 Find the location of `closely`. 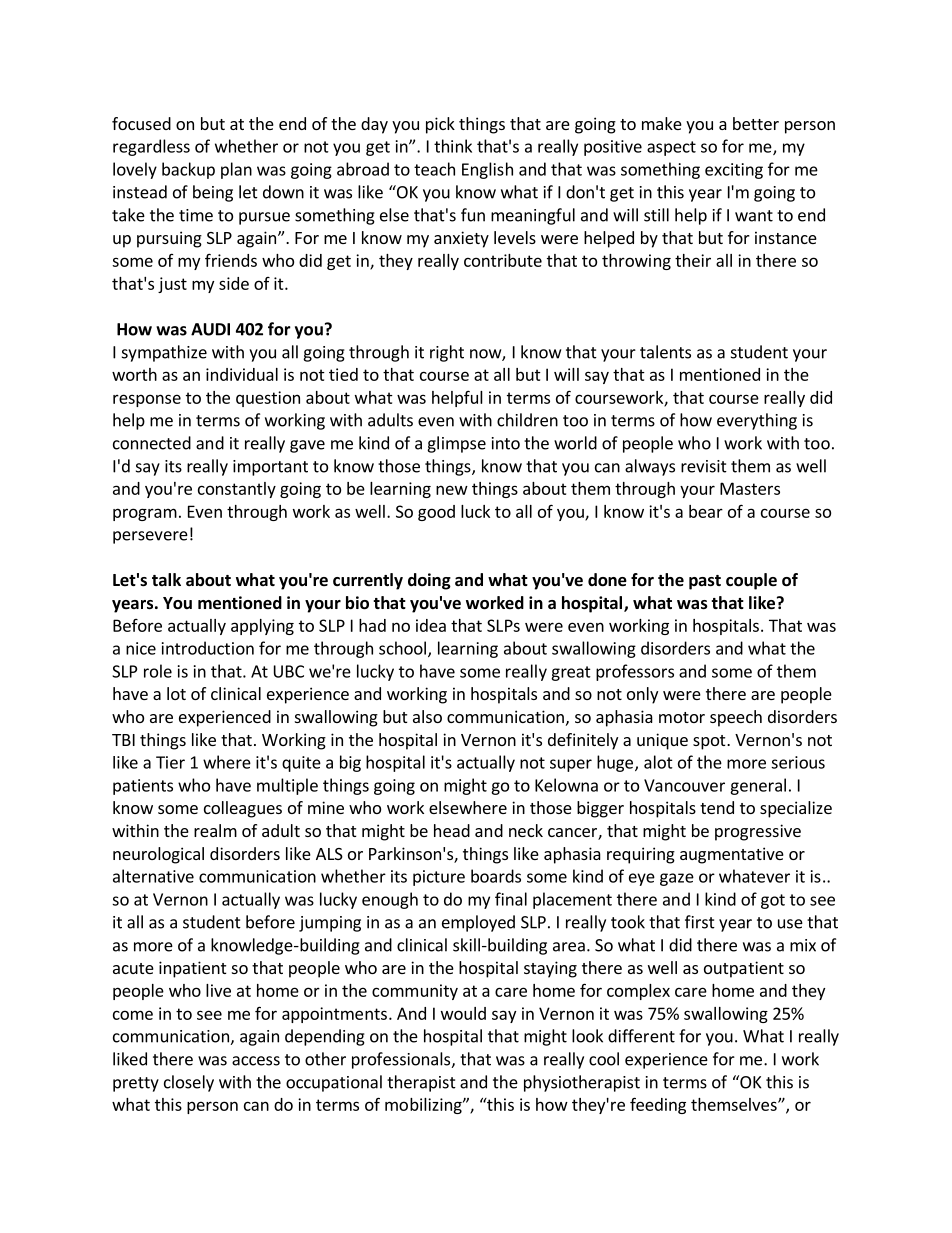

closely is located at coordinates (189, 1083).
